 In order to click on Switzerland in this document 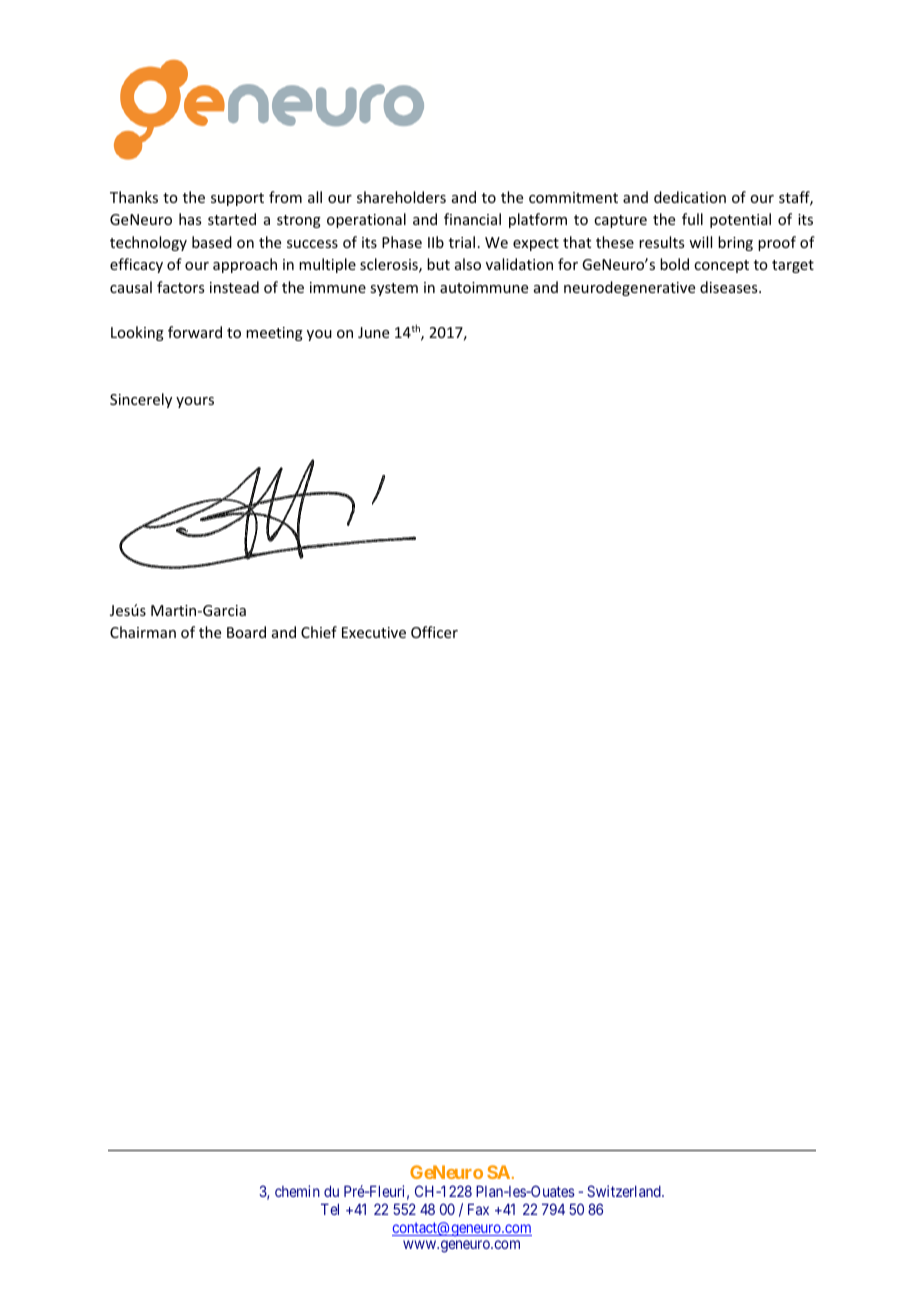, I will do `click(625, 1191)`.
